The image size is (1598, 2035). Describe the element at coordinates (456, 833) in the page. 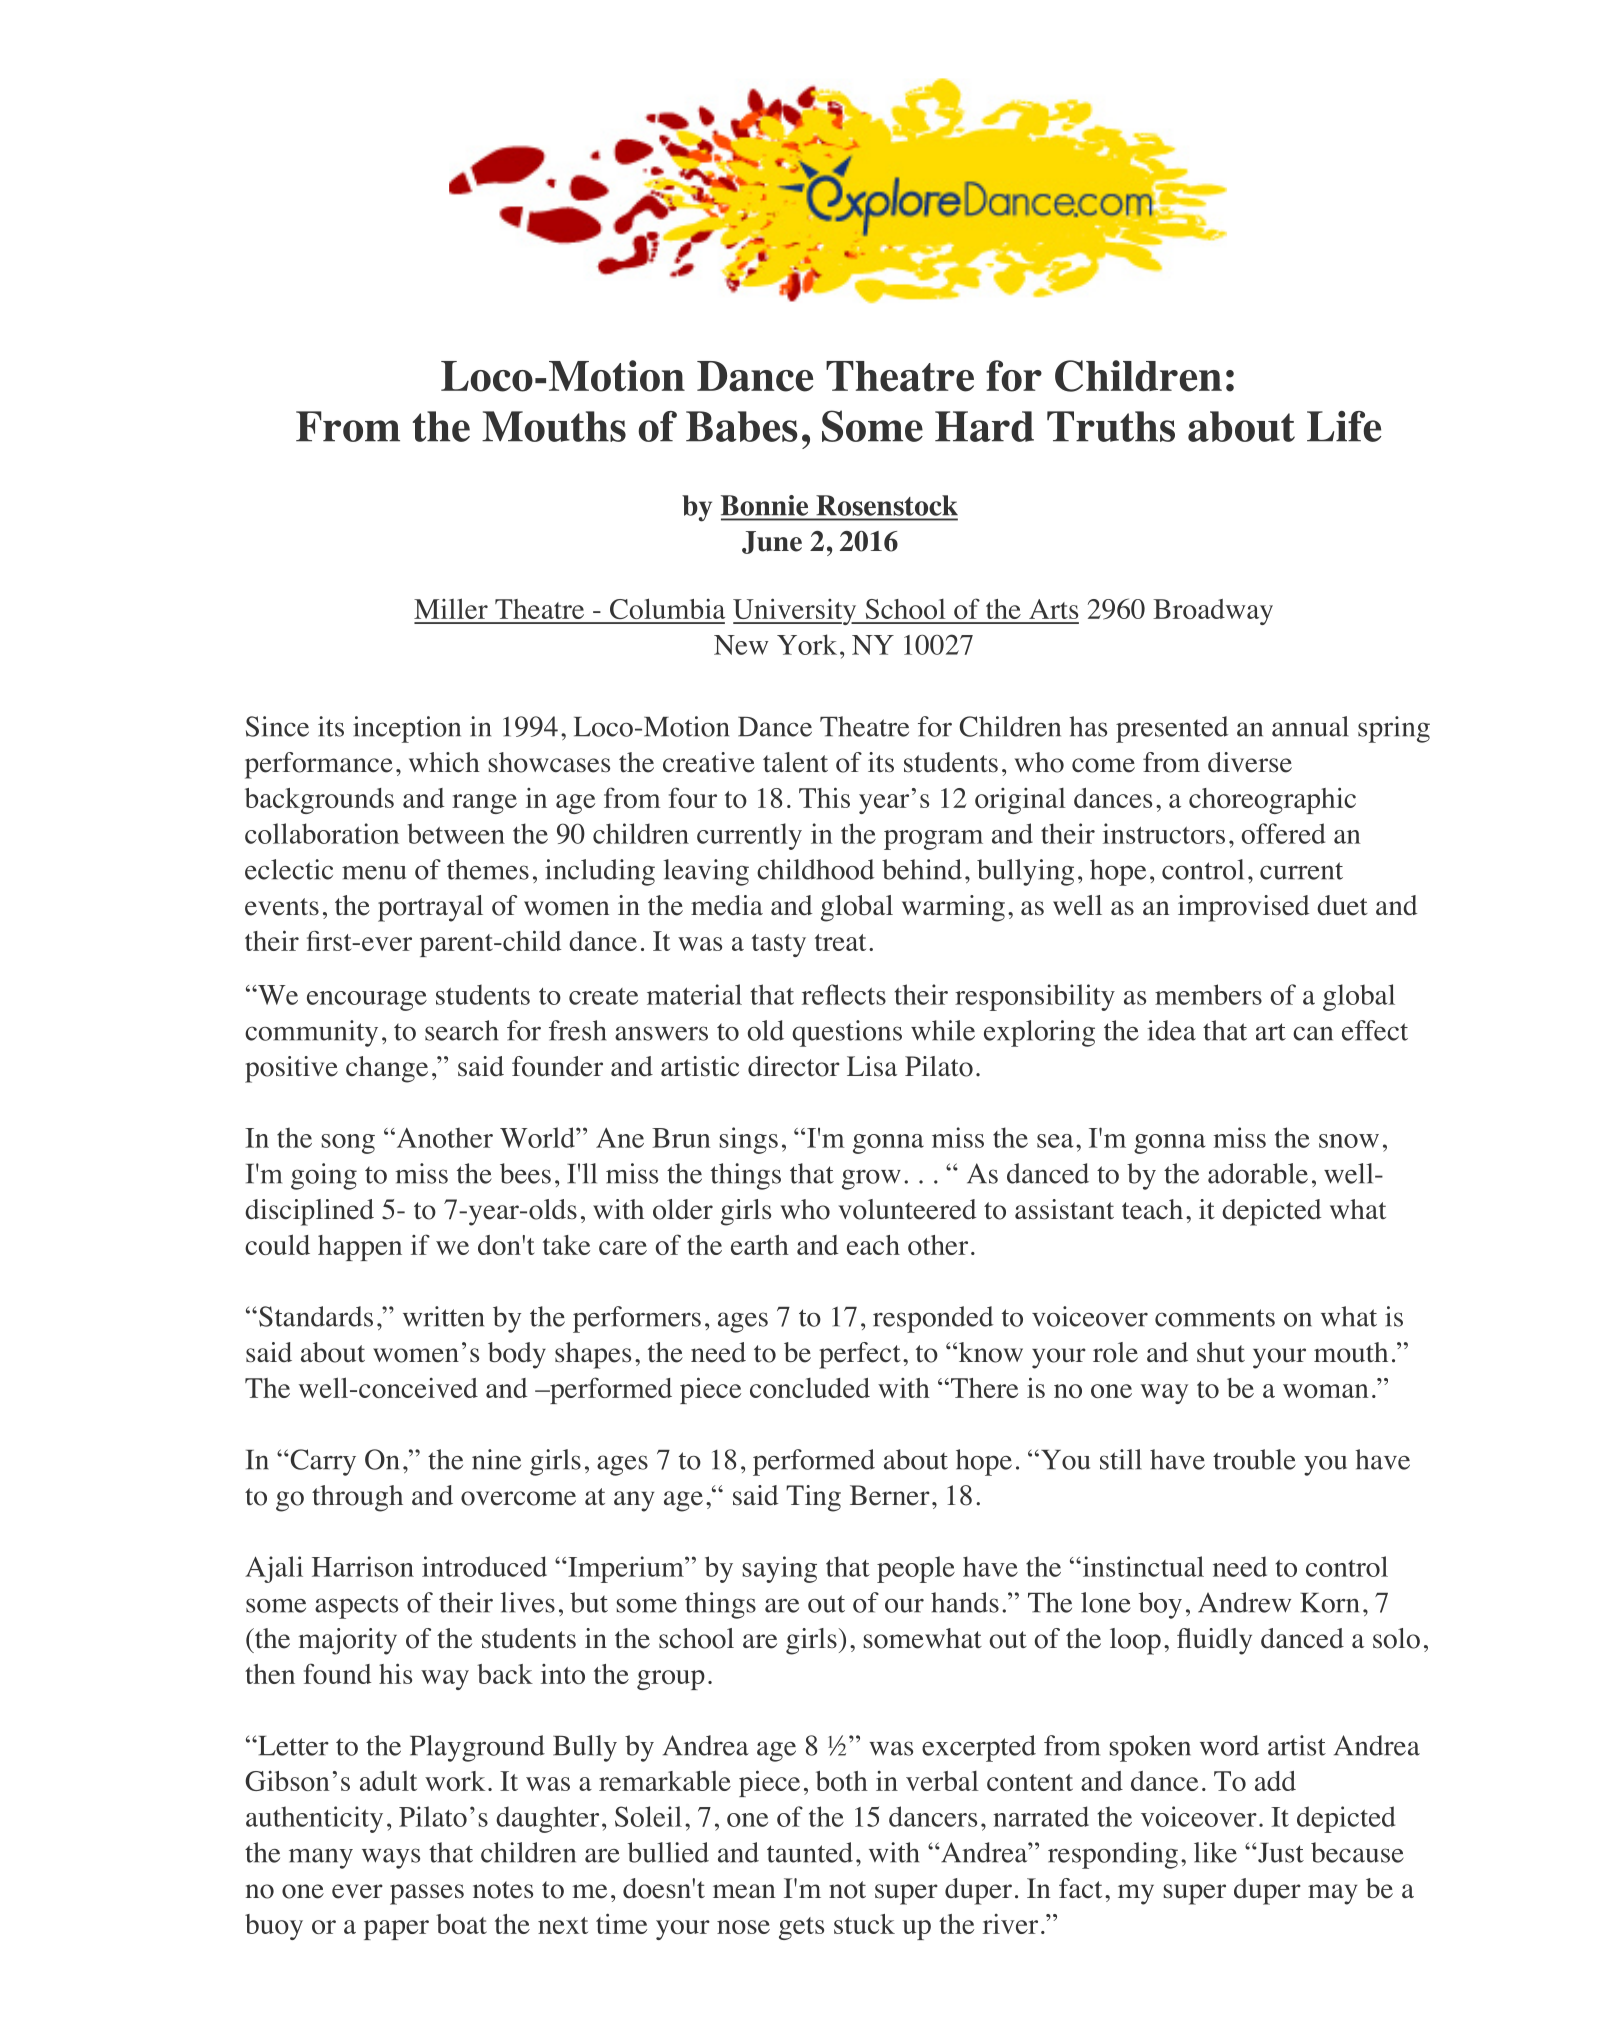

I see `between` at that location.
